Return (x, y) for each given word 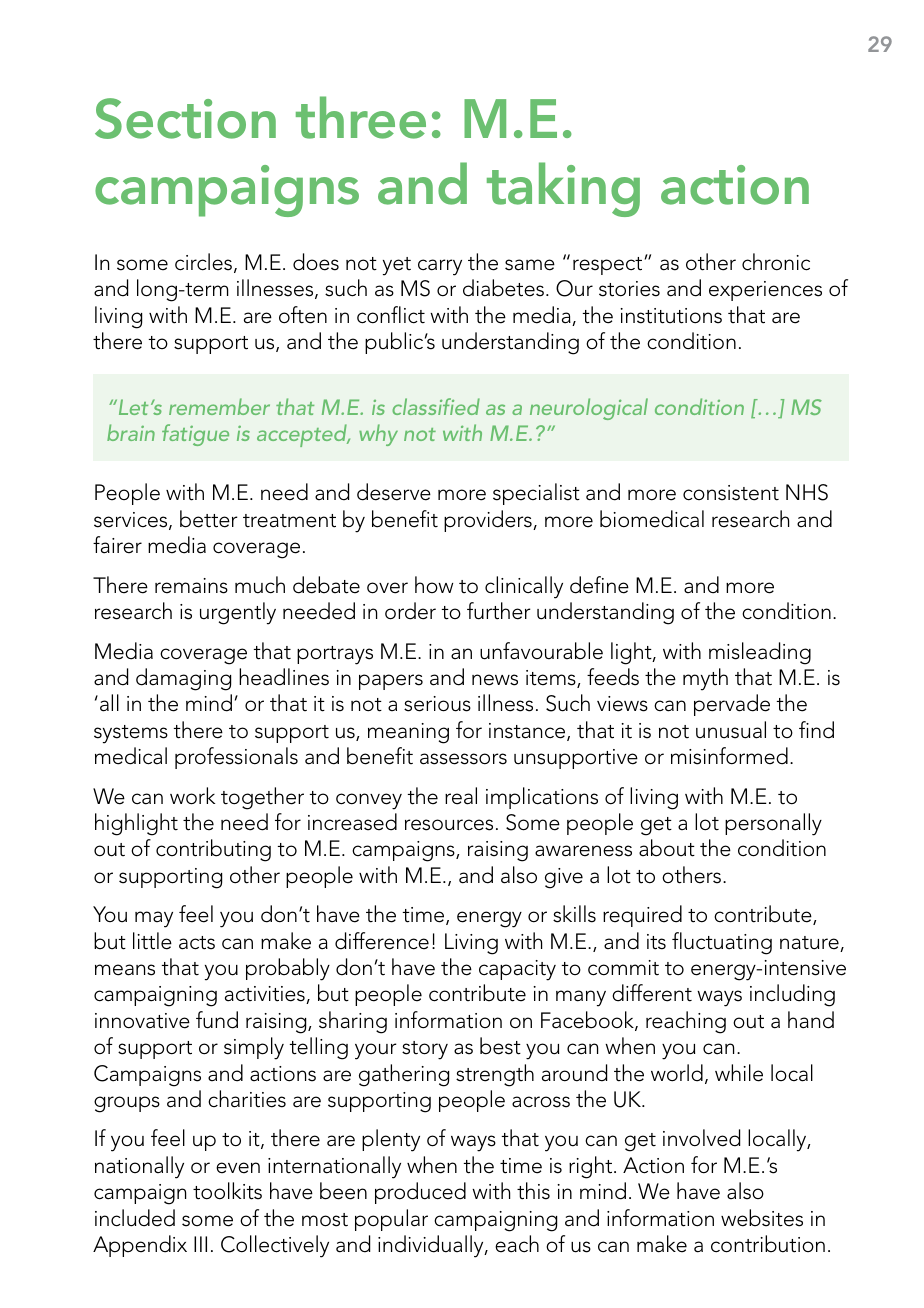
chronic (776, 262)
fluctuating (722, 943)
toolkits (227, 1191)
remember (219, 406)
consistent (731, 493)
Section (185, 118)
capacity (517, 970)
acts (197, 943)
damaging (183, 679)
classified (436, 406)
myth (705, 679)
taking (563, 189)
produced (420, 1193)
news (495, 680)
